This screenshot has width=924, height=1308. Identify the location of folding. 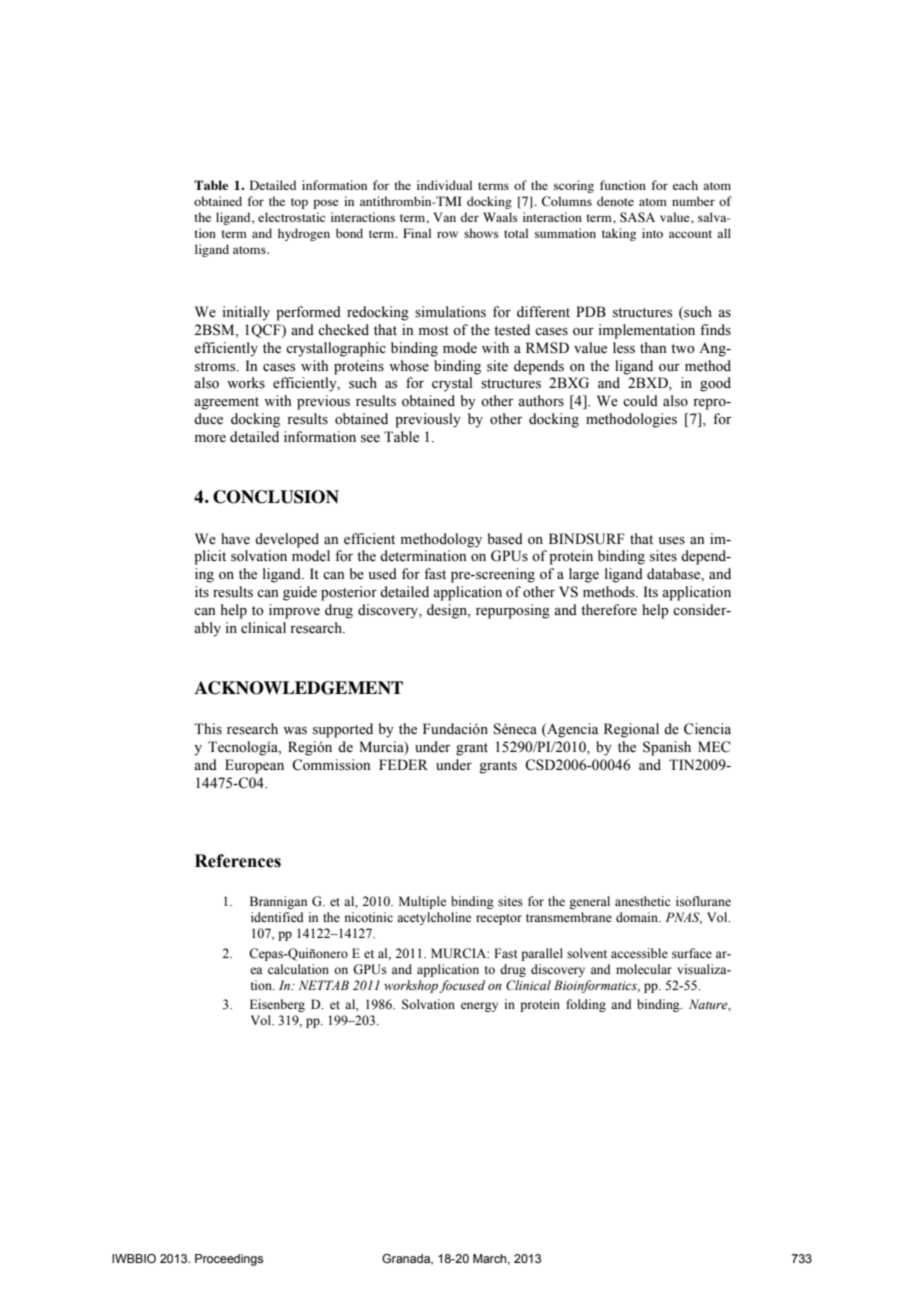
(586, 1005).
